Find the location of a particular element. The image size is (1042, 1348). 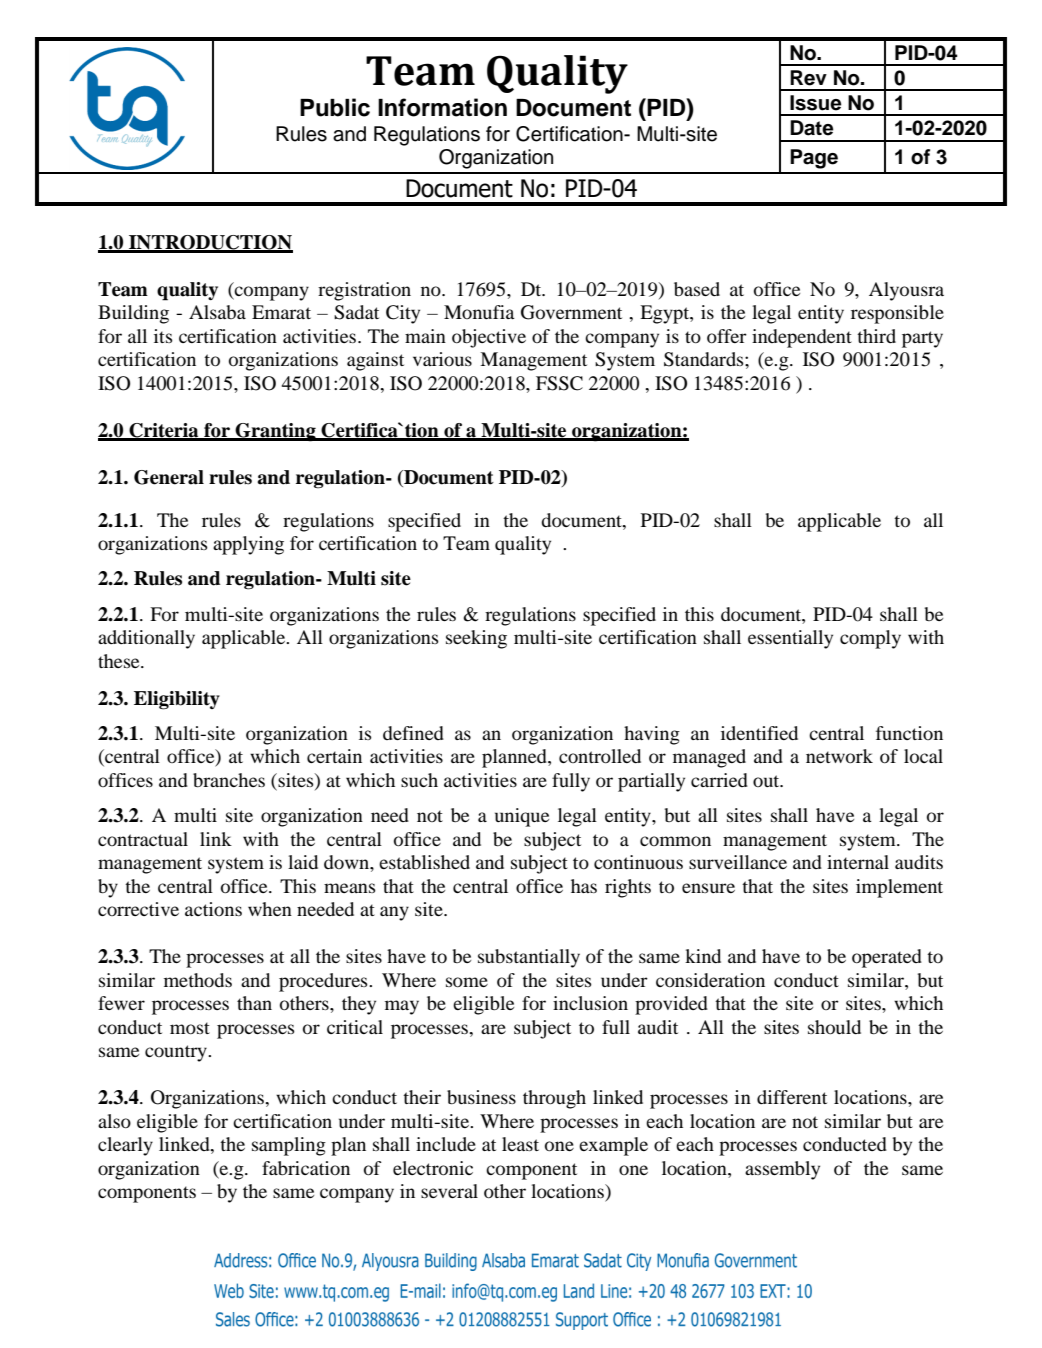

Public is located at coordinates (335, 107).
